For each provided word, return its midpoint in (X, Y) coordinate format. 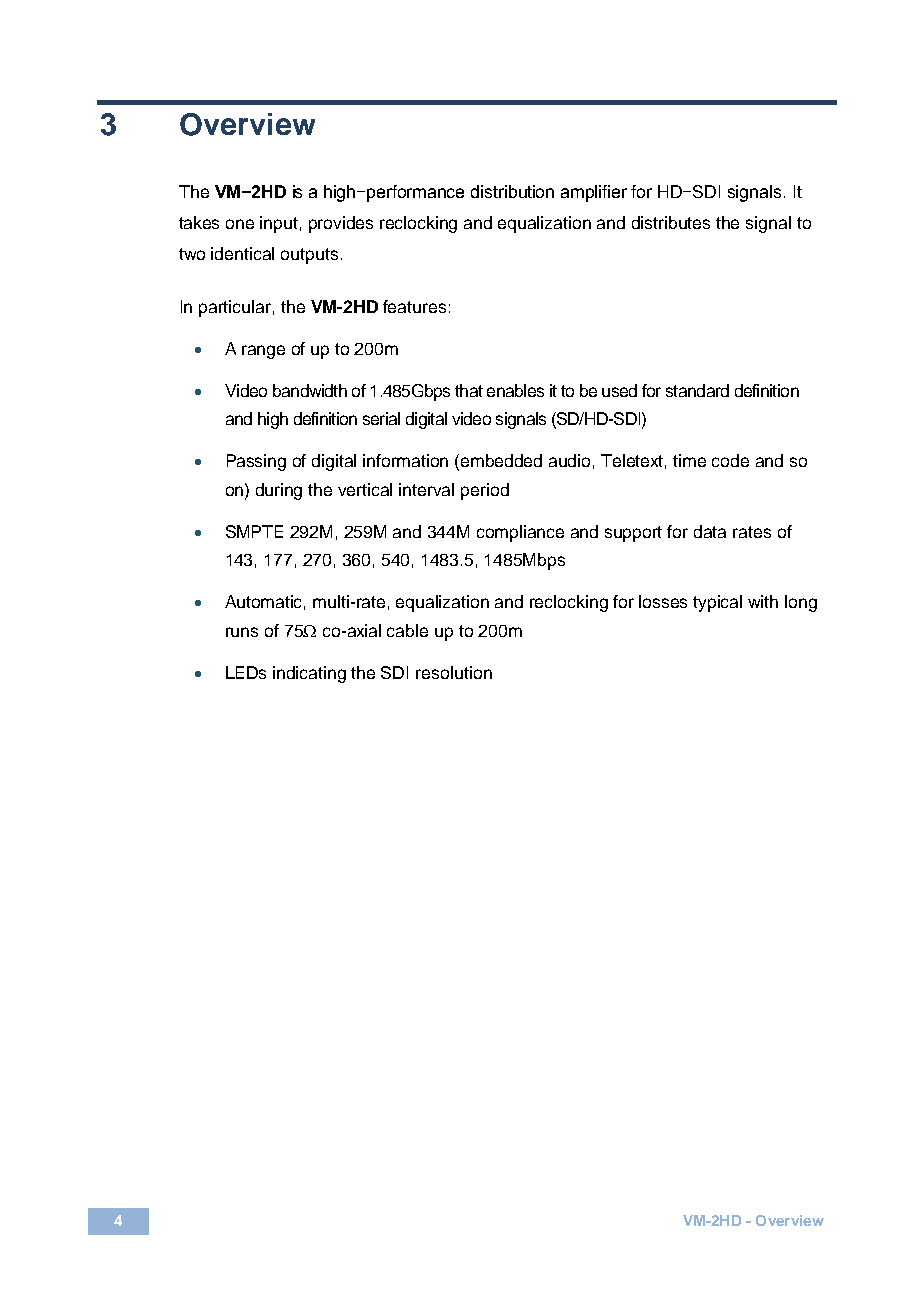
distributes (671, 222)
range (263, 352)
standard (697, 390)
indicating (309, 674)
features (414, 306)
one (240, 224)
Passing (256, 462)
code (730, 460)
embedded (501, 460)
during (279, 491)
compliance (520, 533)
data (710, 531)
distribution (512, 191)
